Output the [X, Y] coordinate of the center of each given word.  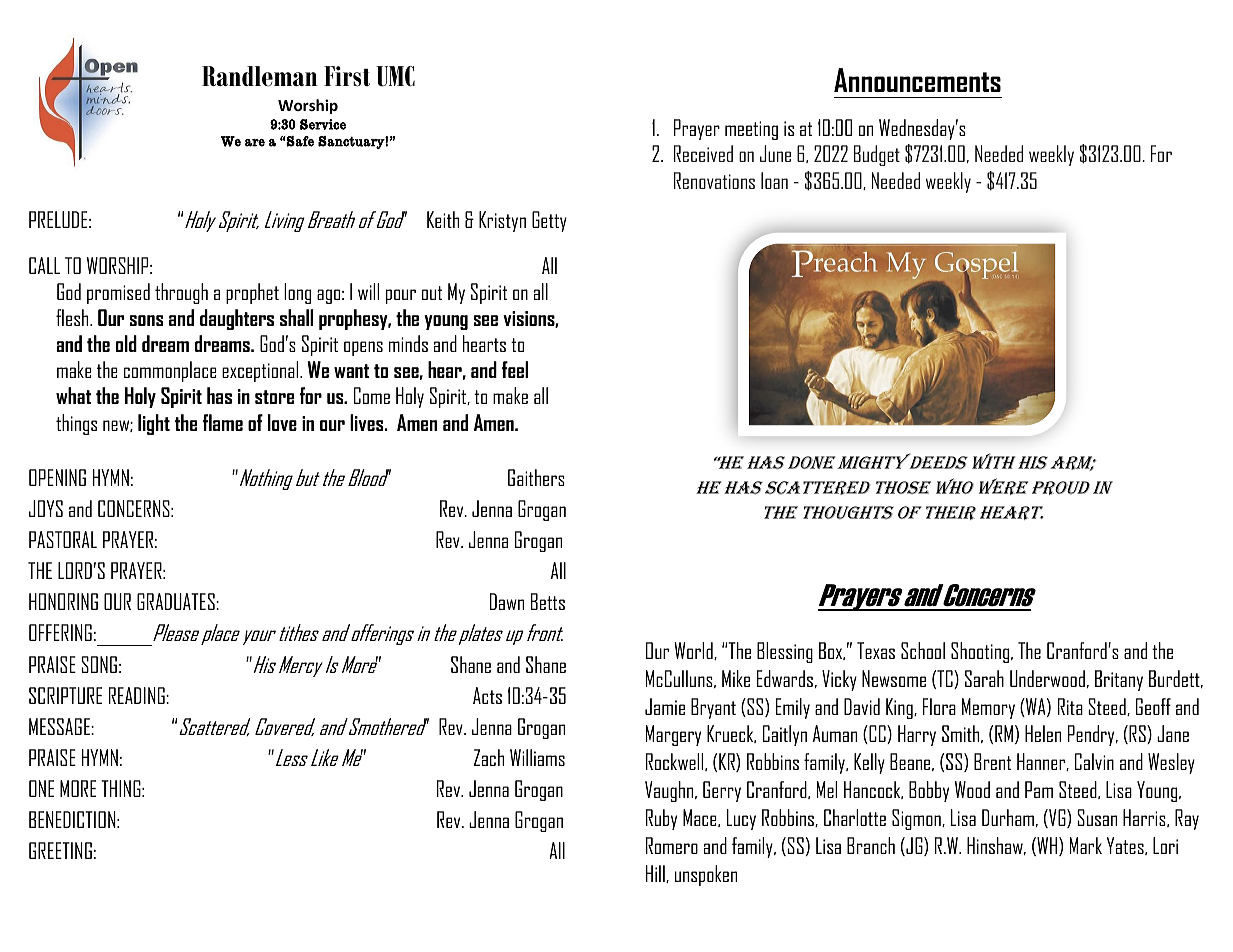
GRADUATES [177, 601]
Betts [548, 601]
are [255, 143]
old [126, 343]
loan [774, 180]
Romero [672, 845]
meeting [751, 130]
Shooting [981, 652]
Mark [1086, 845]
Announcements [917, 80]
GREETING [60, 850]
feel [515, 369]
